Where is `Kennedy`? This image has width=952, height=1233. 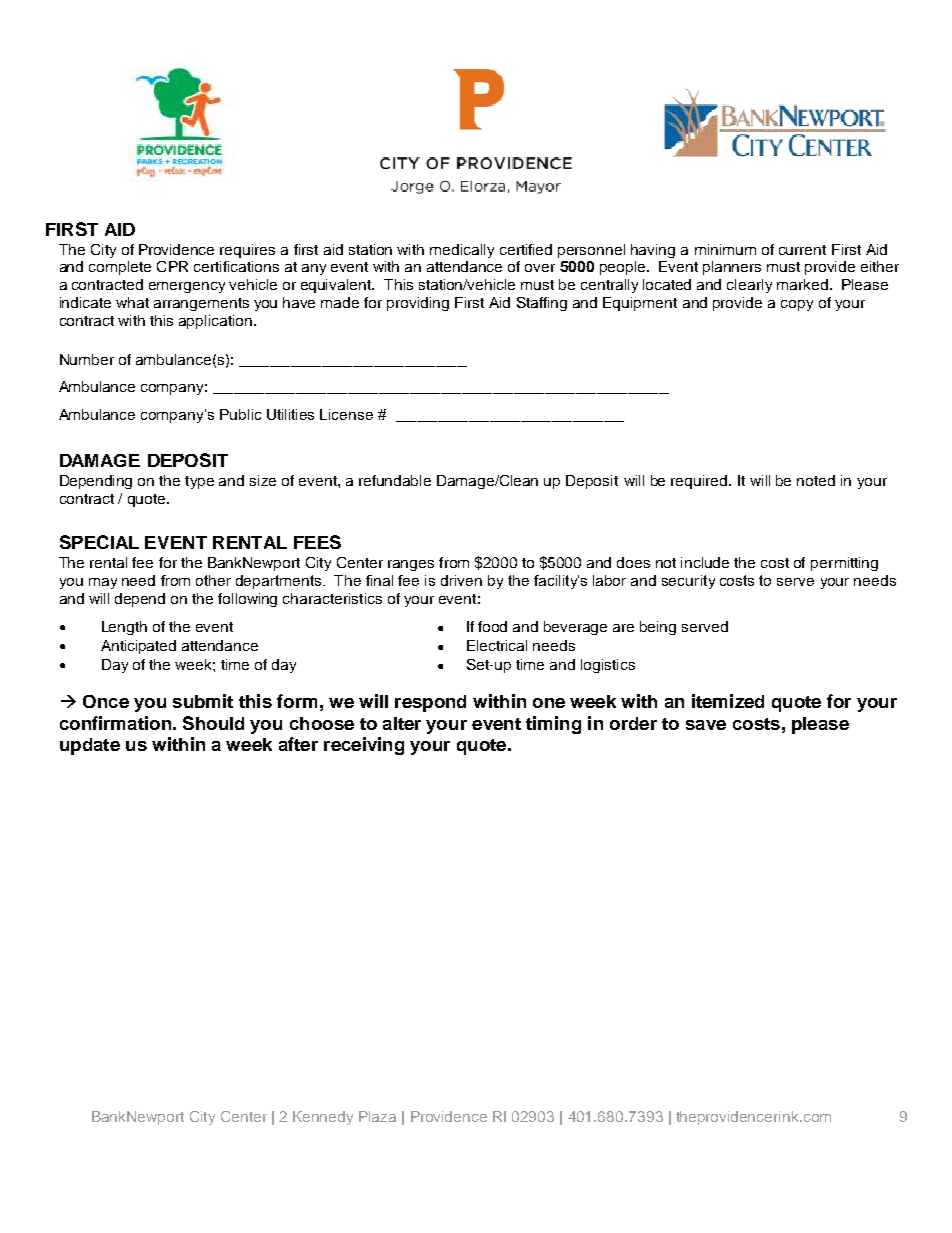
Kennedy is located at coordinates (323, 1118).
